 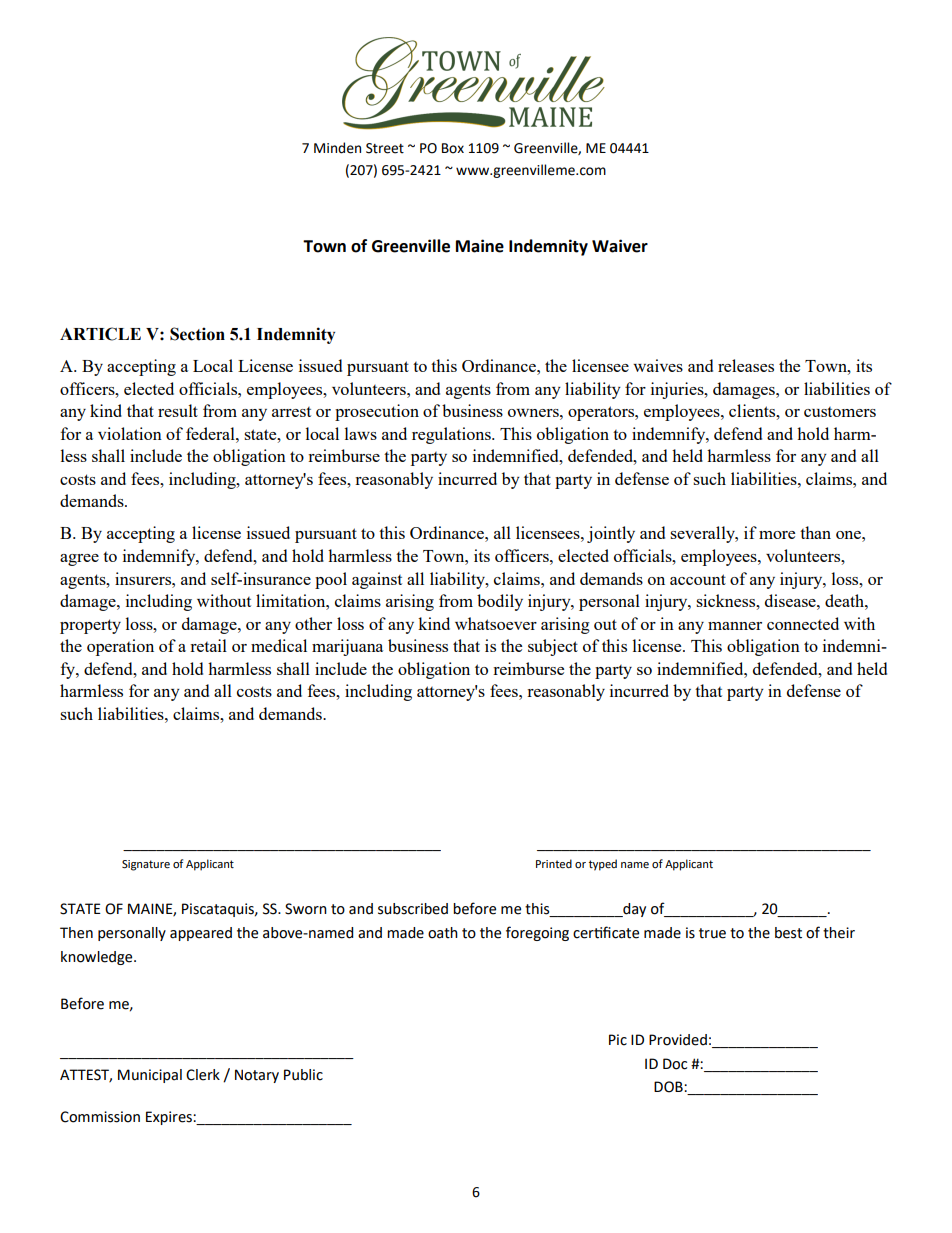 What do you see at coordinates (130, 433) in the screenshot?
I see `violation` at bounding box center [130, 433].
